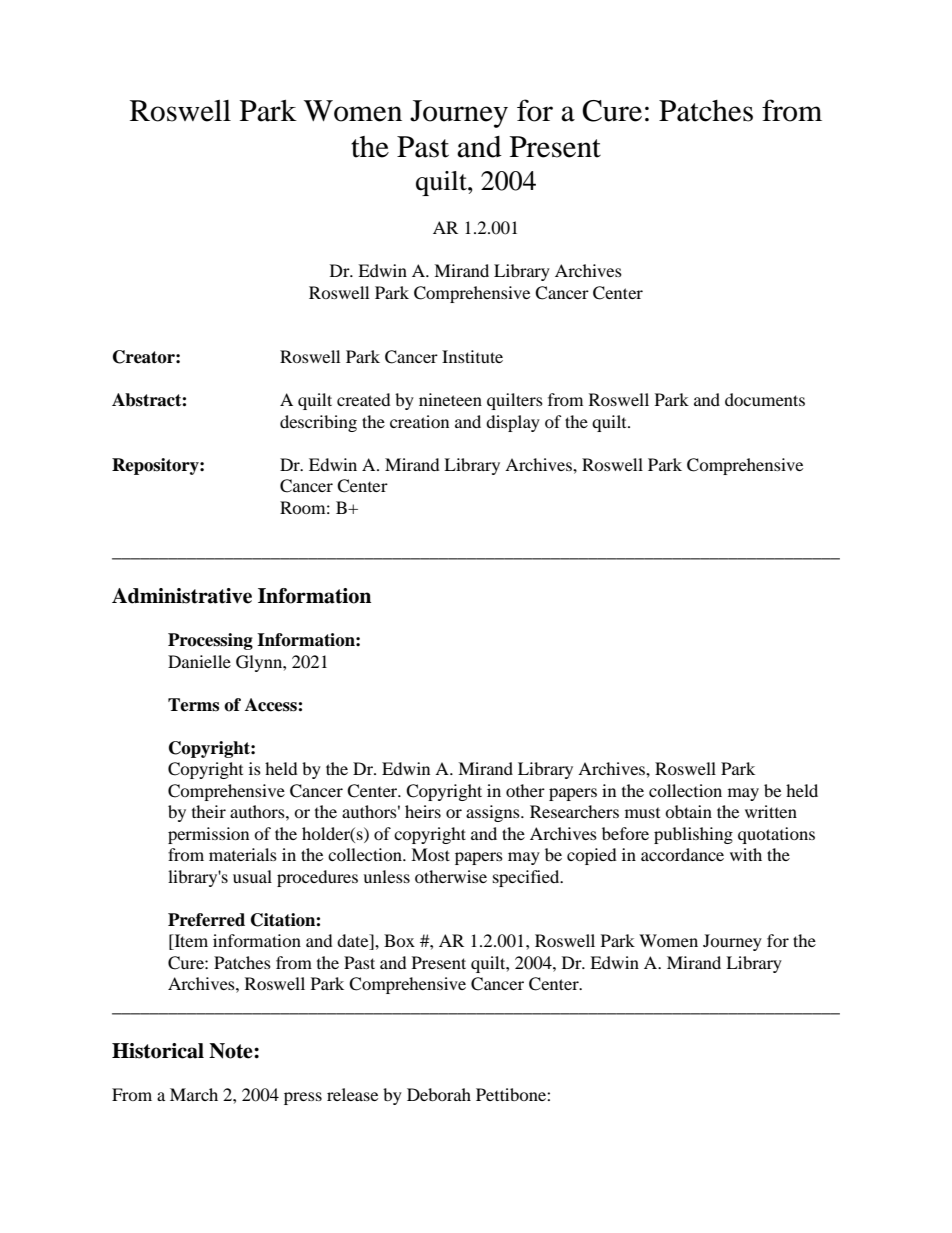 The width and height of the screenshot is (952, 1233). What do you see at coordinates (232, 1051) in the screenshot?
I see `Note` at bounding box center [232, 1051].
